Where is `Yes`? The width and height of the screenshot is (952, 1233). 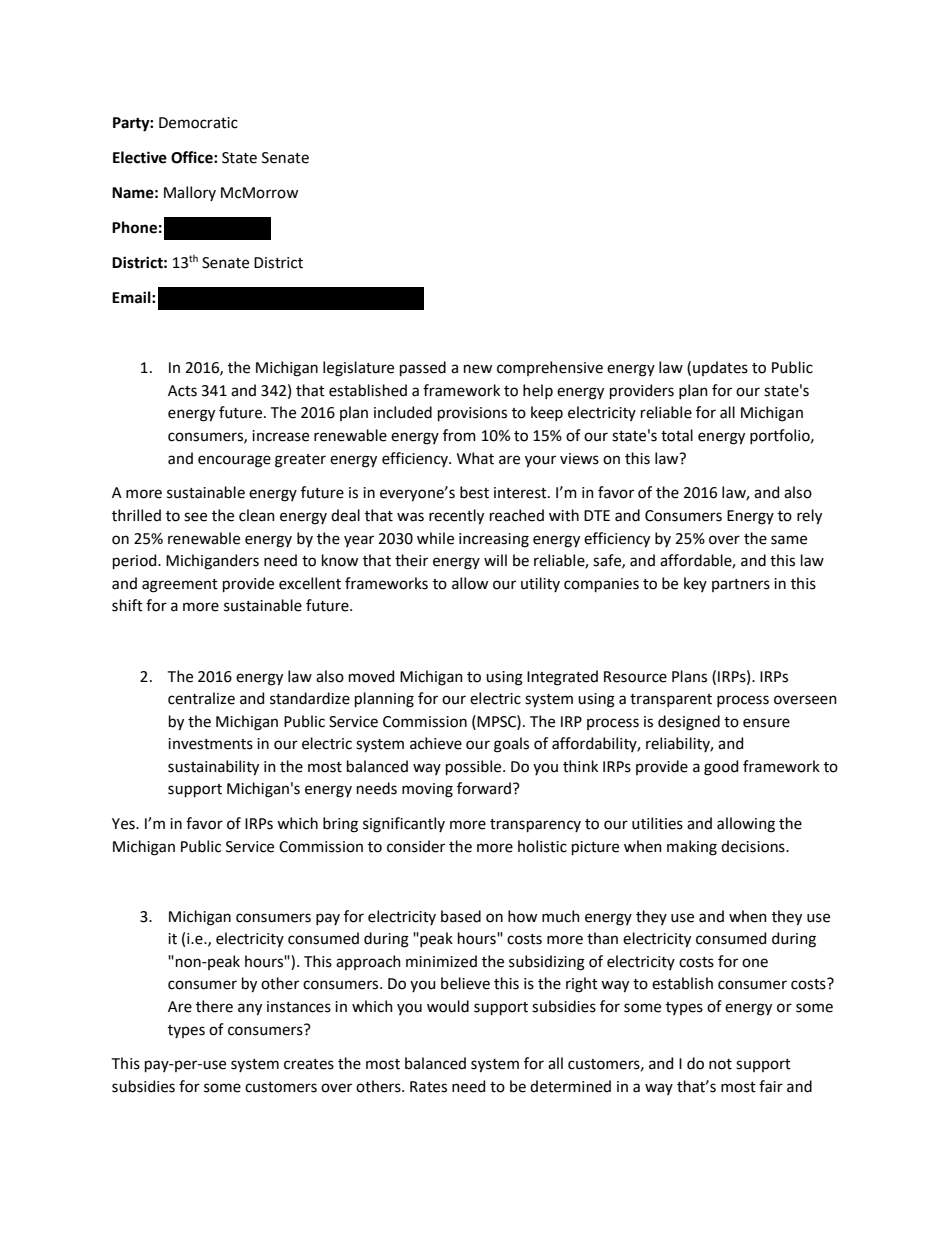
Yes is located at coordinates (124, 824).
